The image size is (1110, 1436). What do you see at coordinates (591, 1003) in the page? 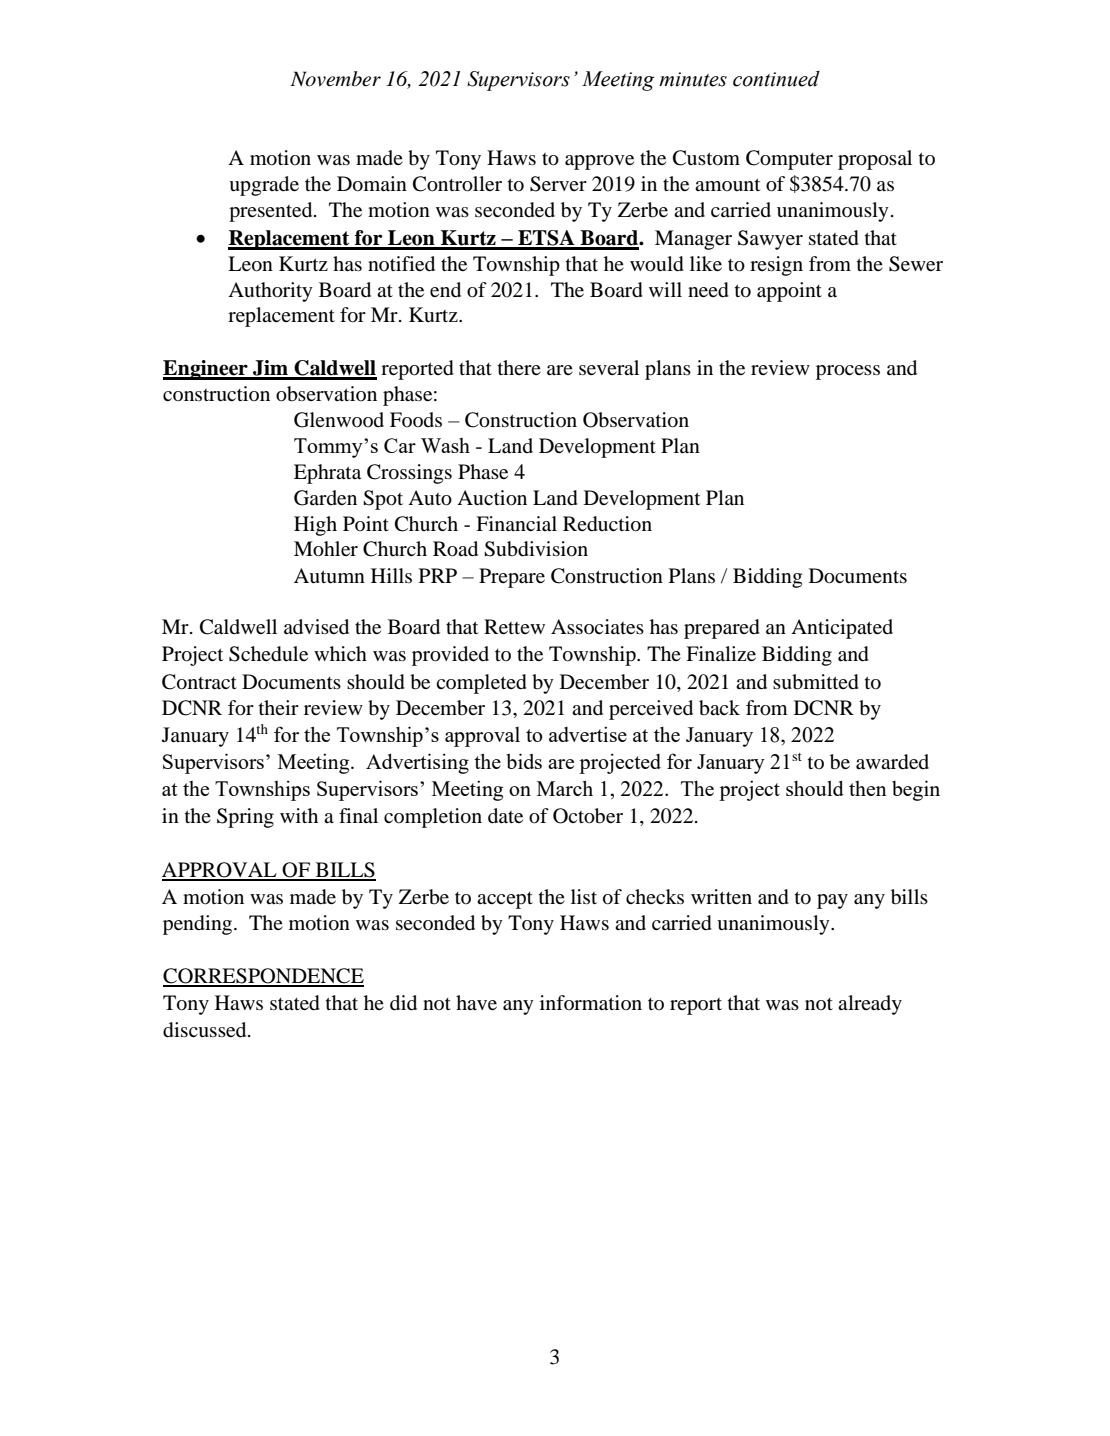
I see `information` at bounding box center [591, 1003].
